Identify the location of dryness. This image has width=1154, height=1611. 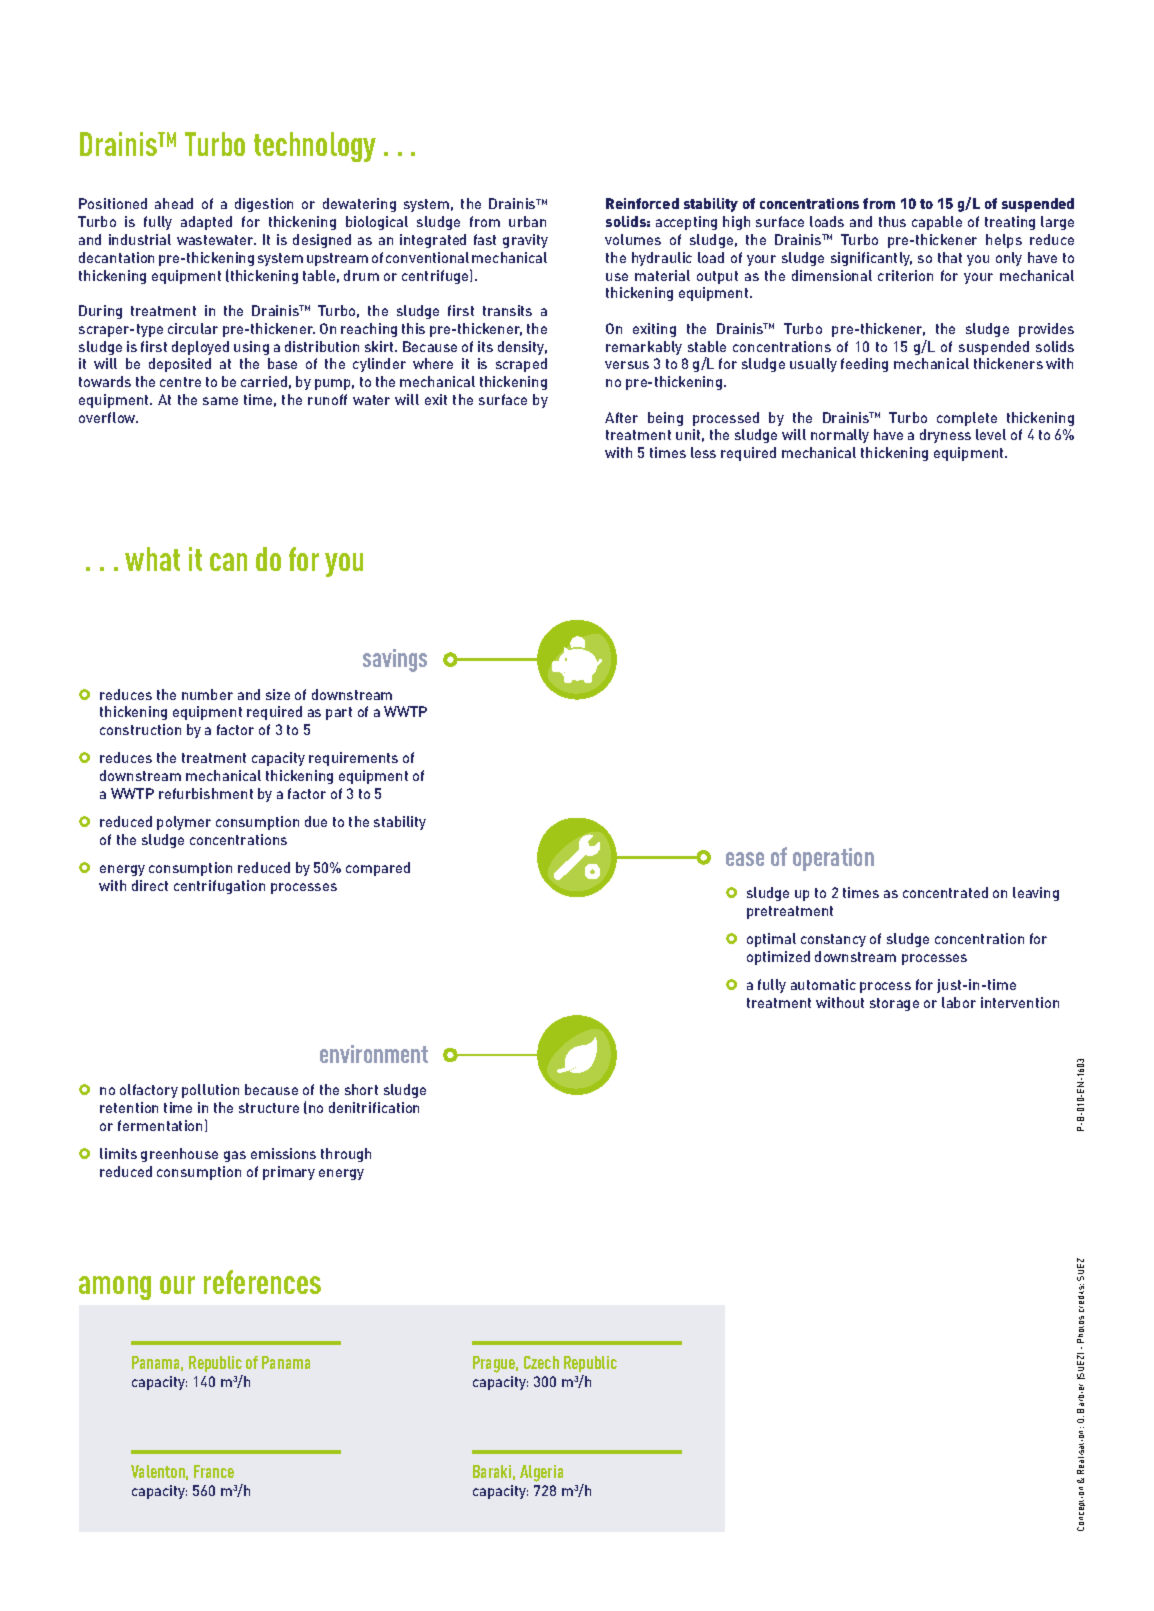
(945, 436).
